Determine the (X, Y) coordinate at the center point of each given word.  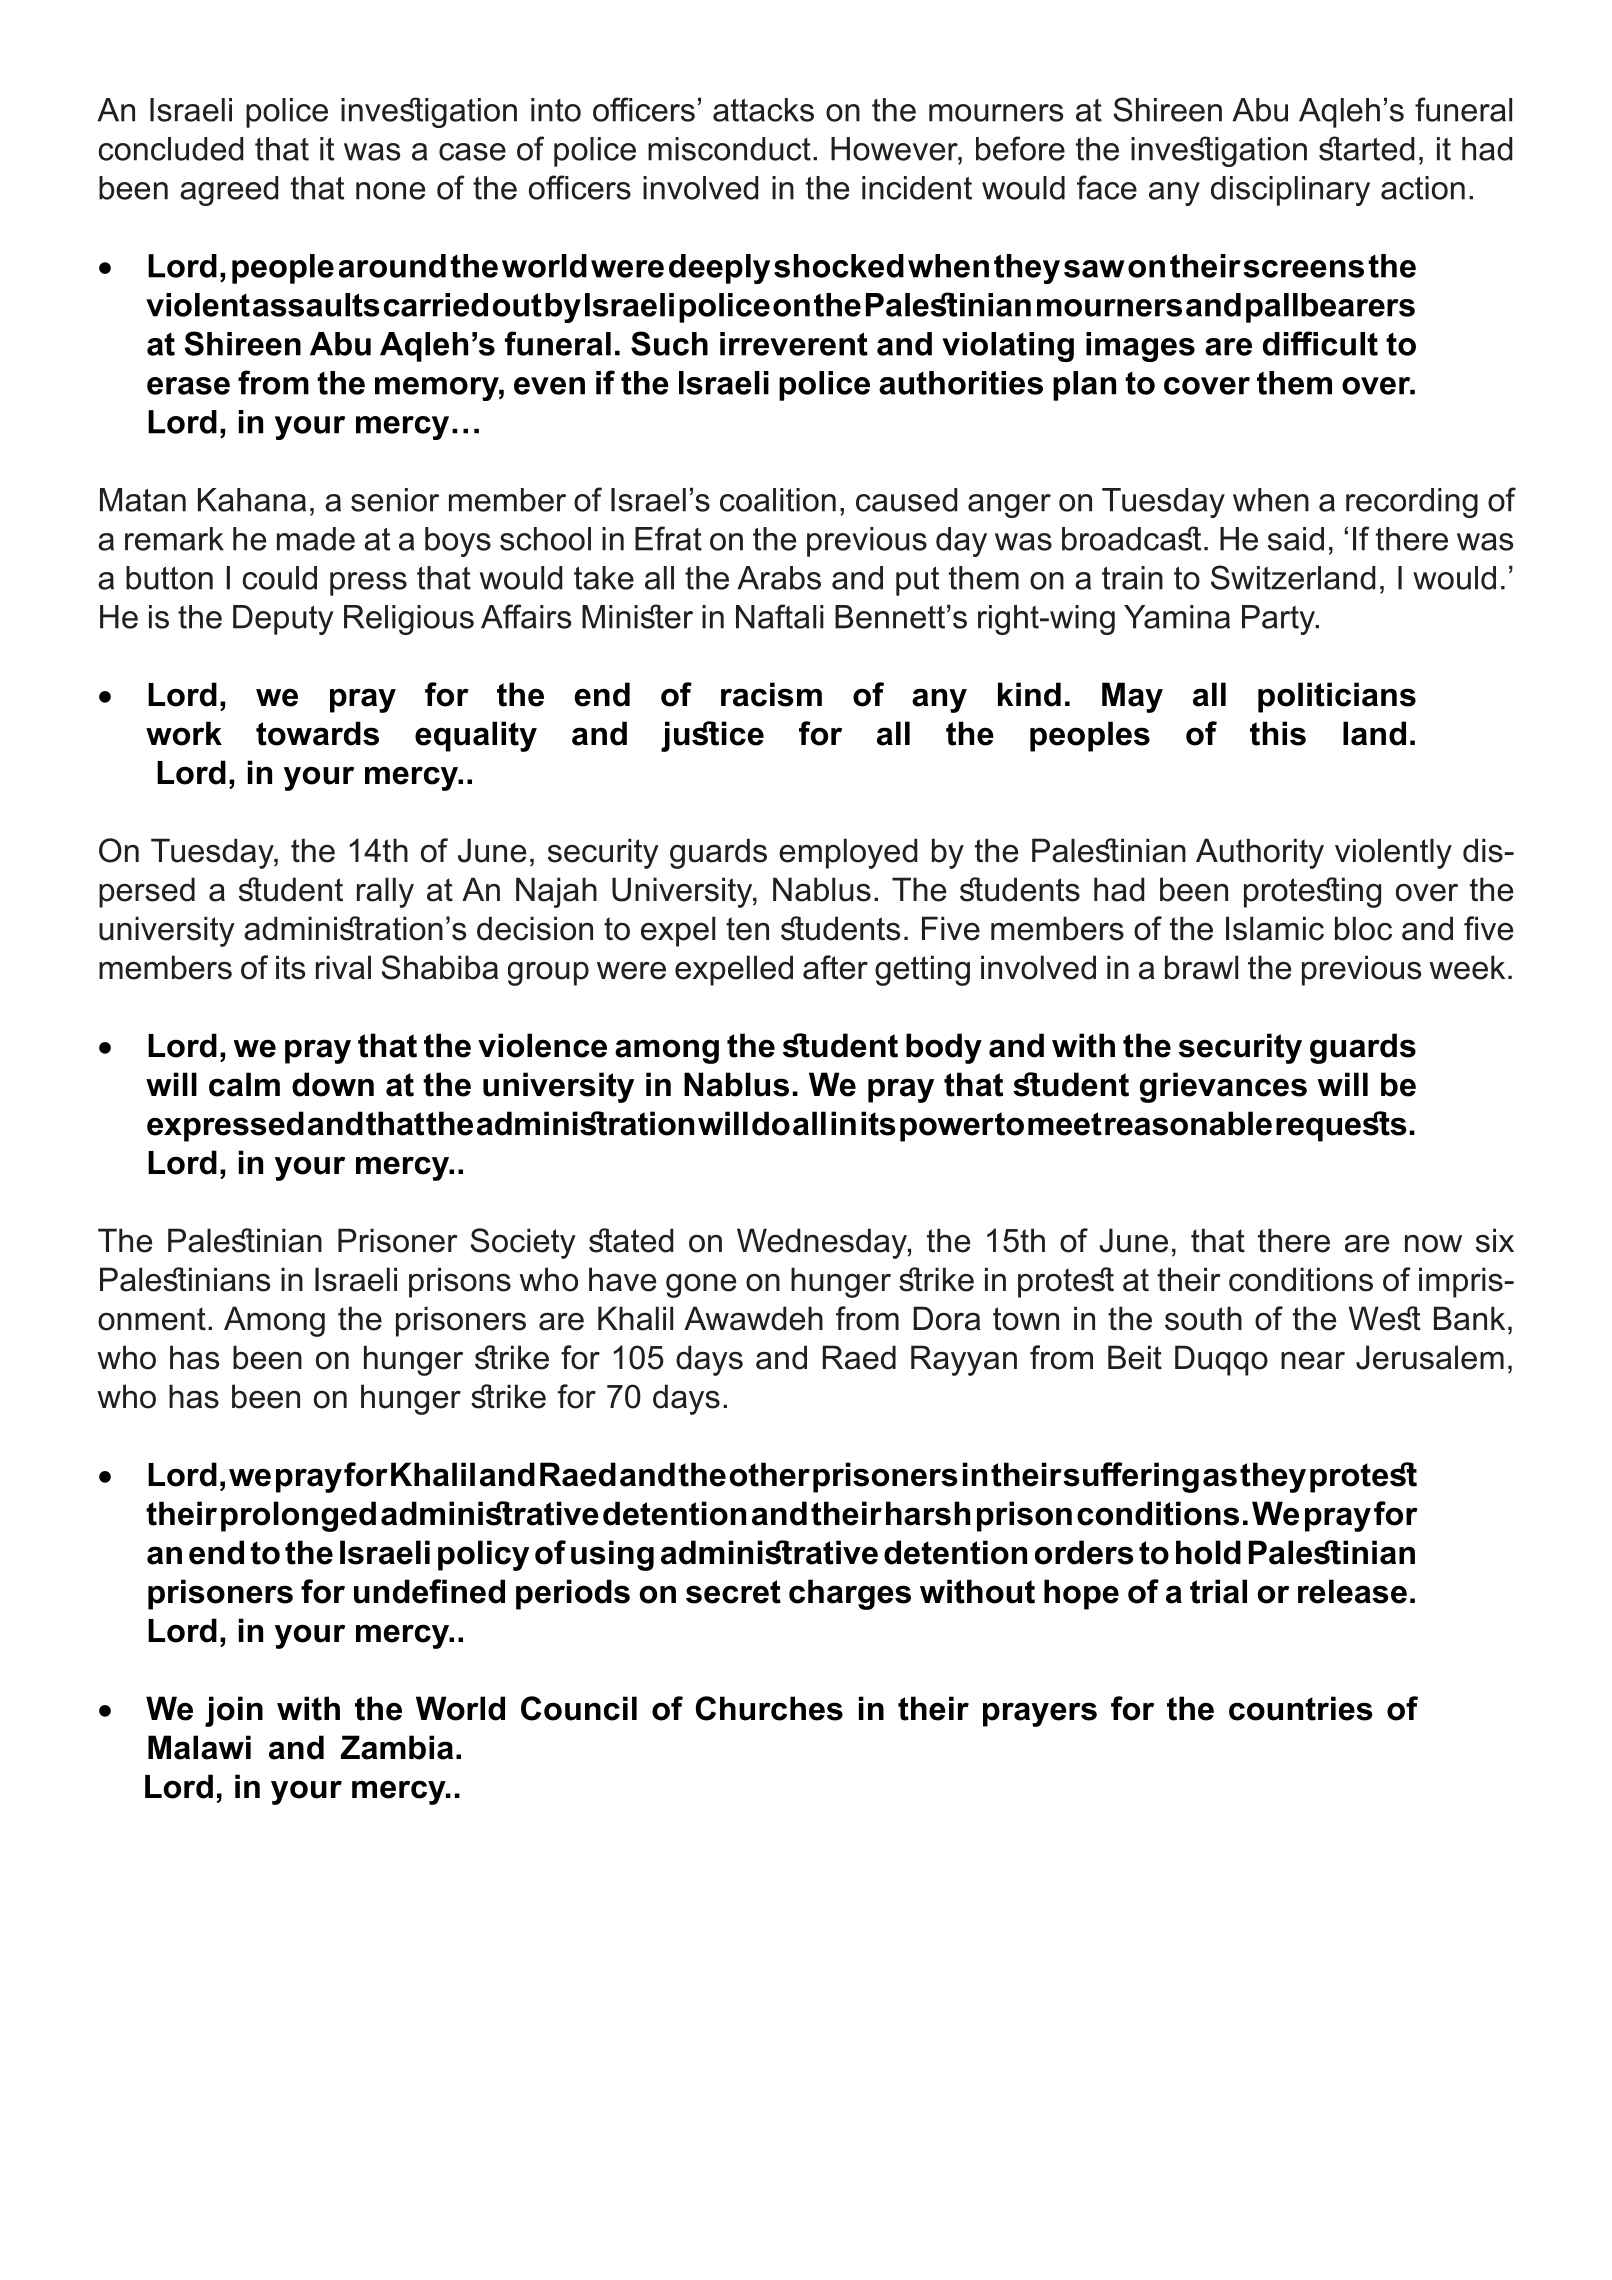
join (234, 1711)
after (835, 967)
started (1367, 148)
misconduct (729, 149)
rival (343, 967)
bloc (1363, 928)
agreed (229, 191)
